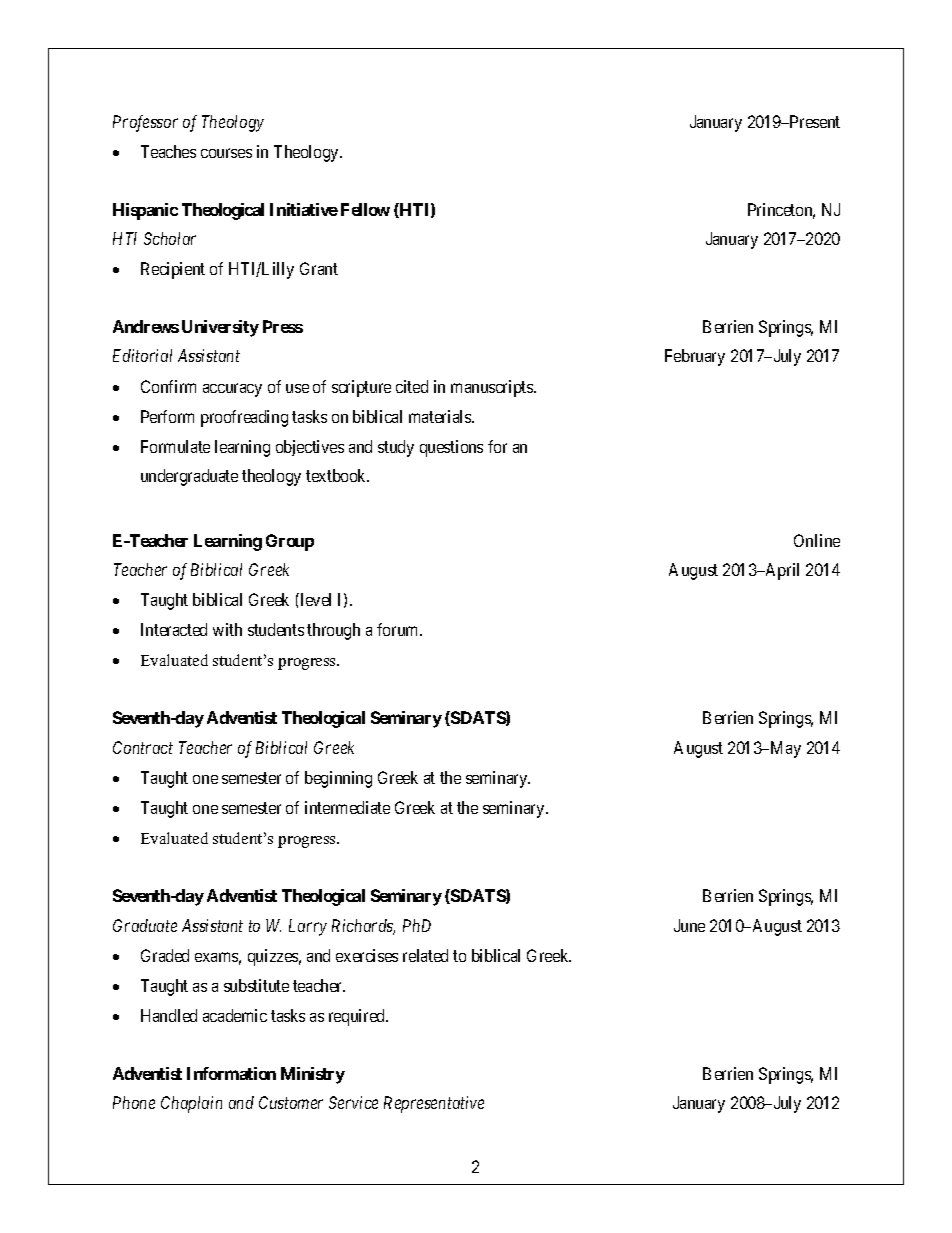 The image size is (952, 1233). Describe the element at coordinates (695, 357) in the screenshot. I see `February` at that location.
